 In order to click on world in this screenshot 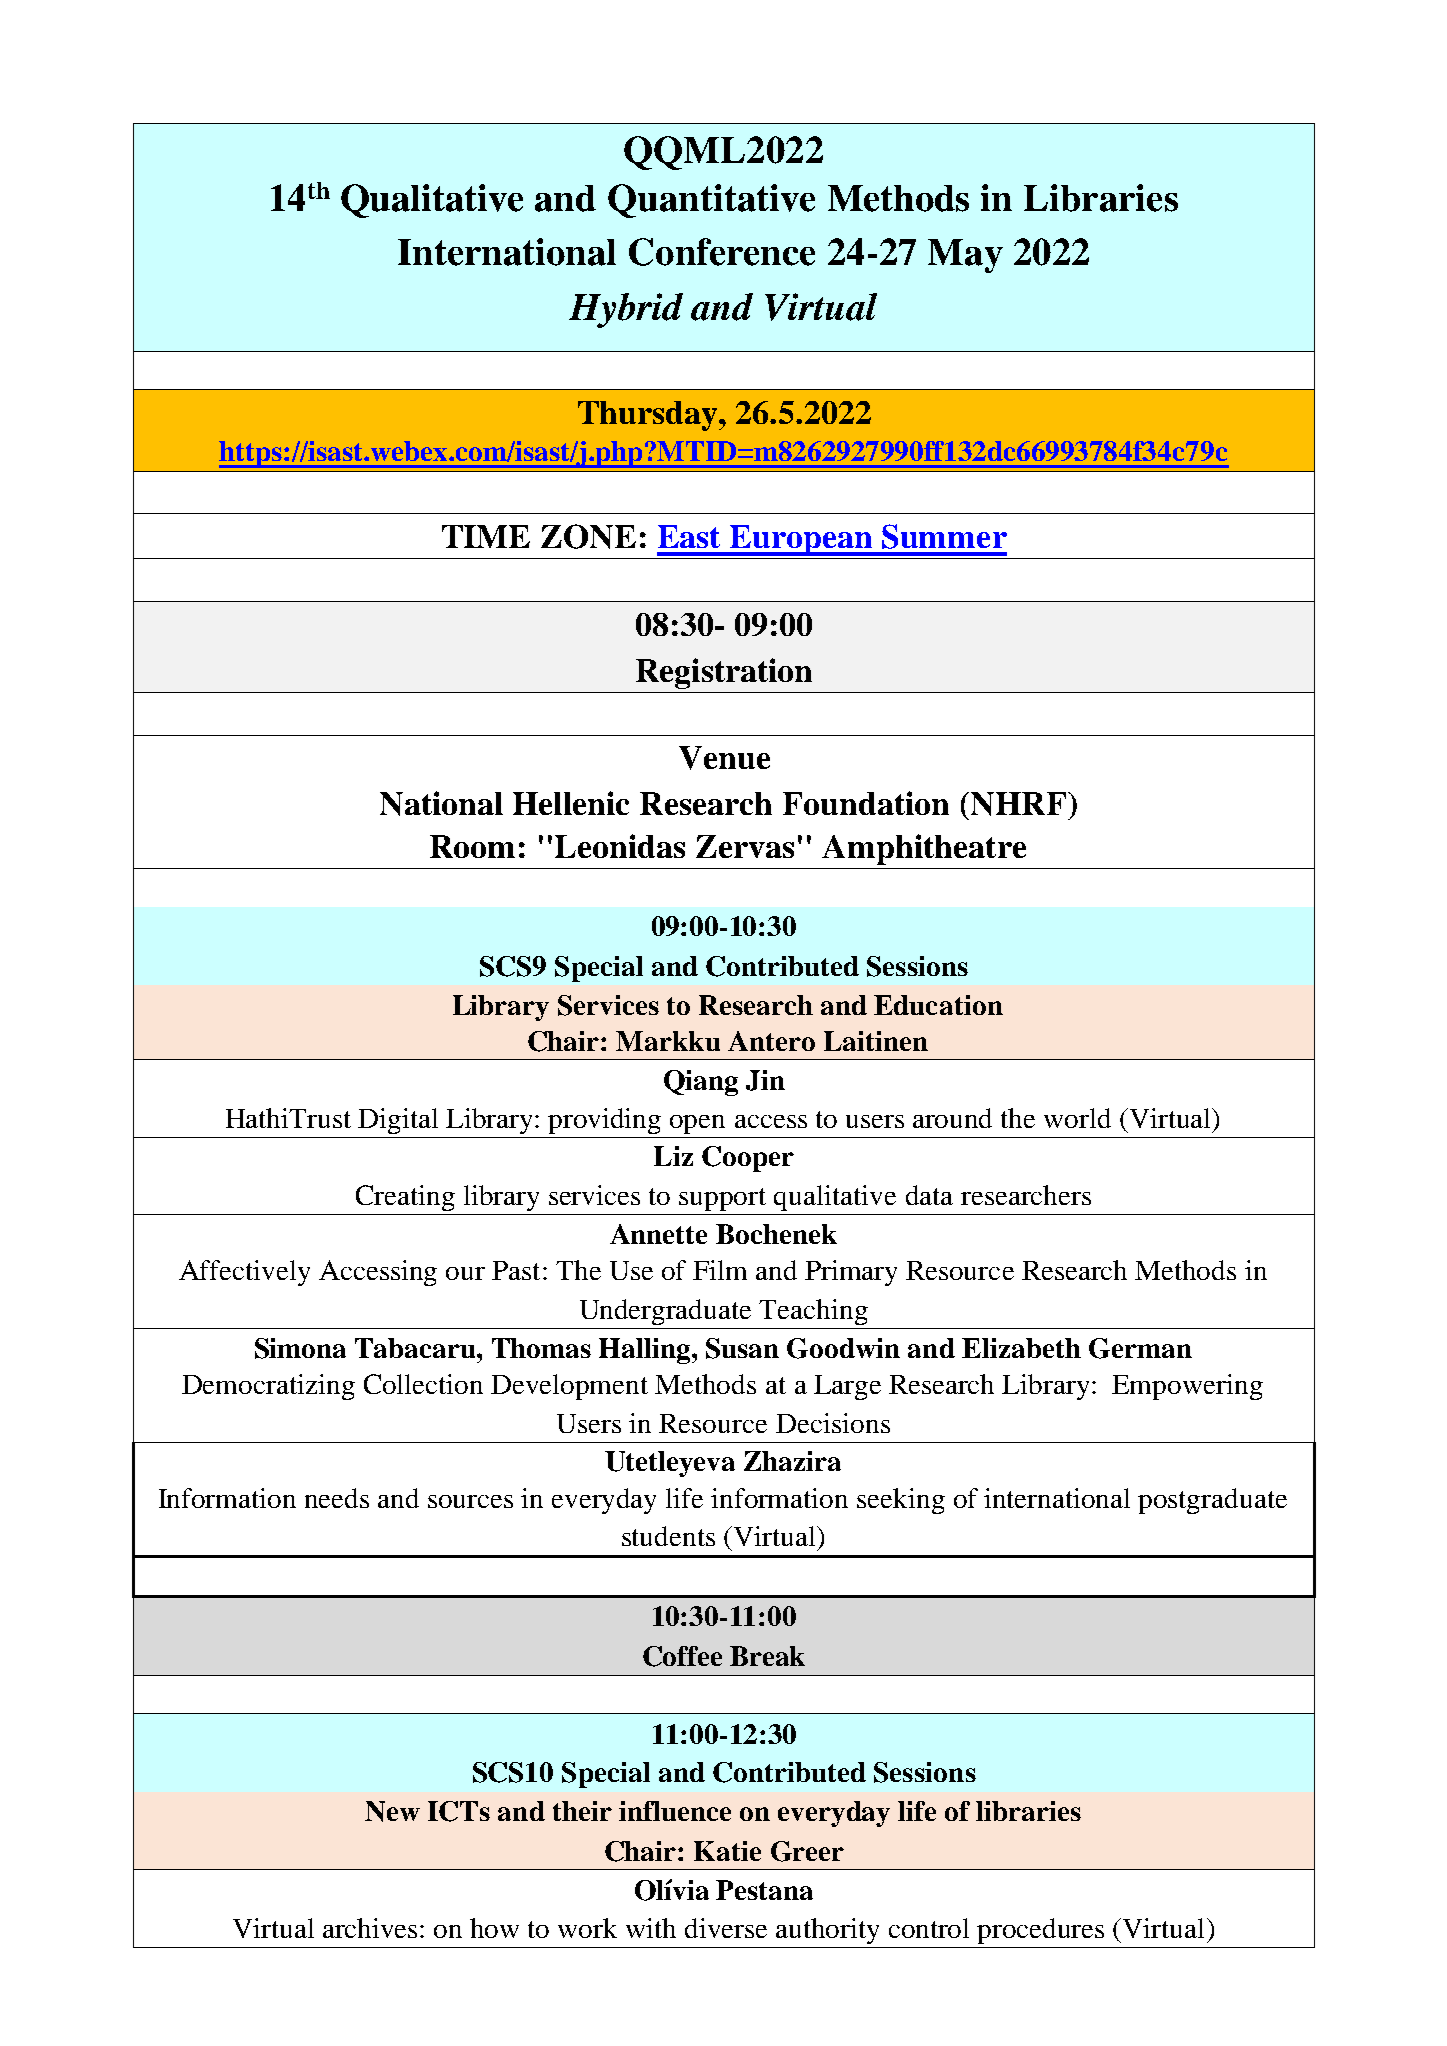, I will do `click(1077, 1118)`.
